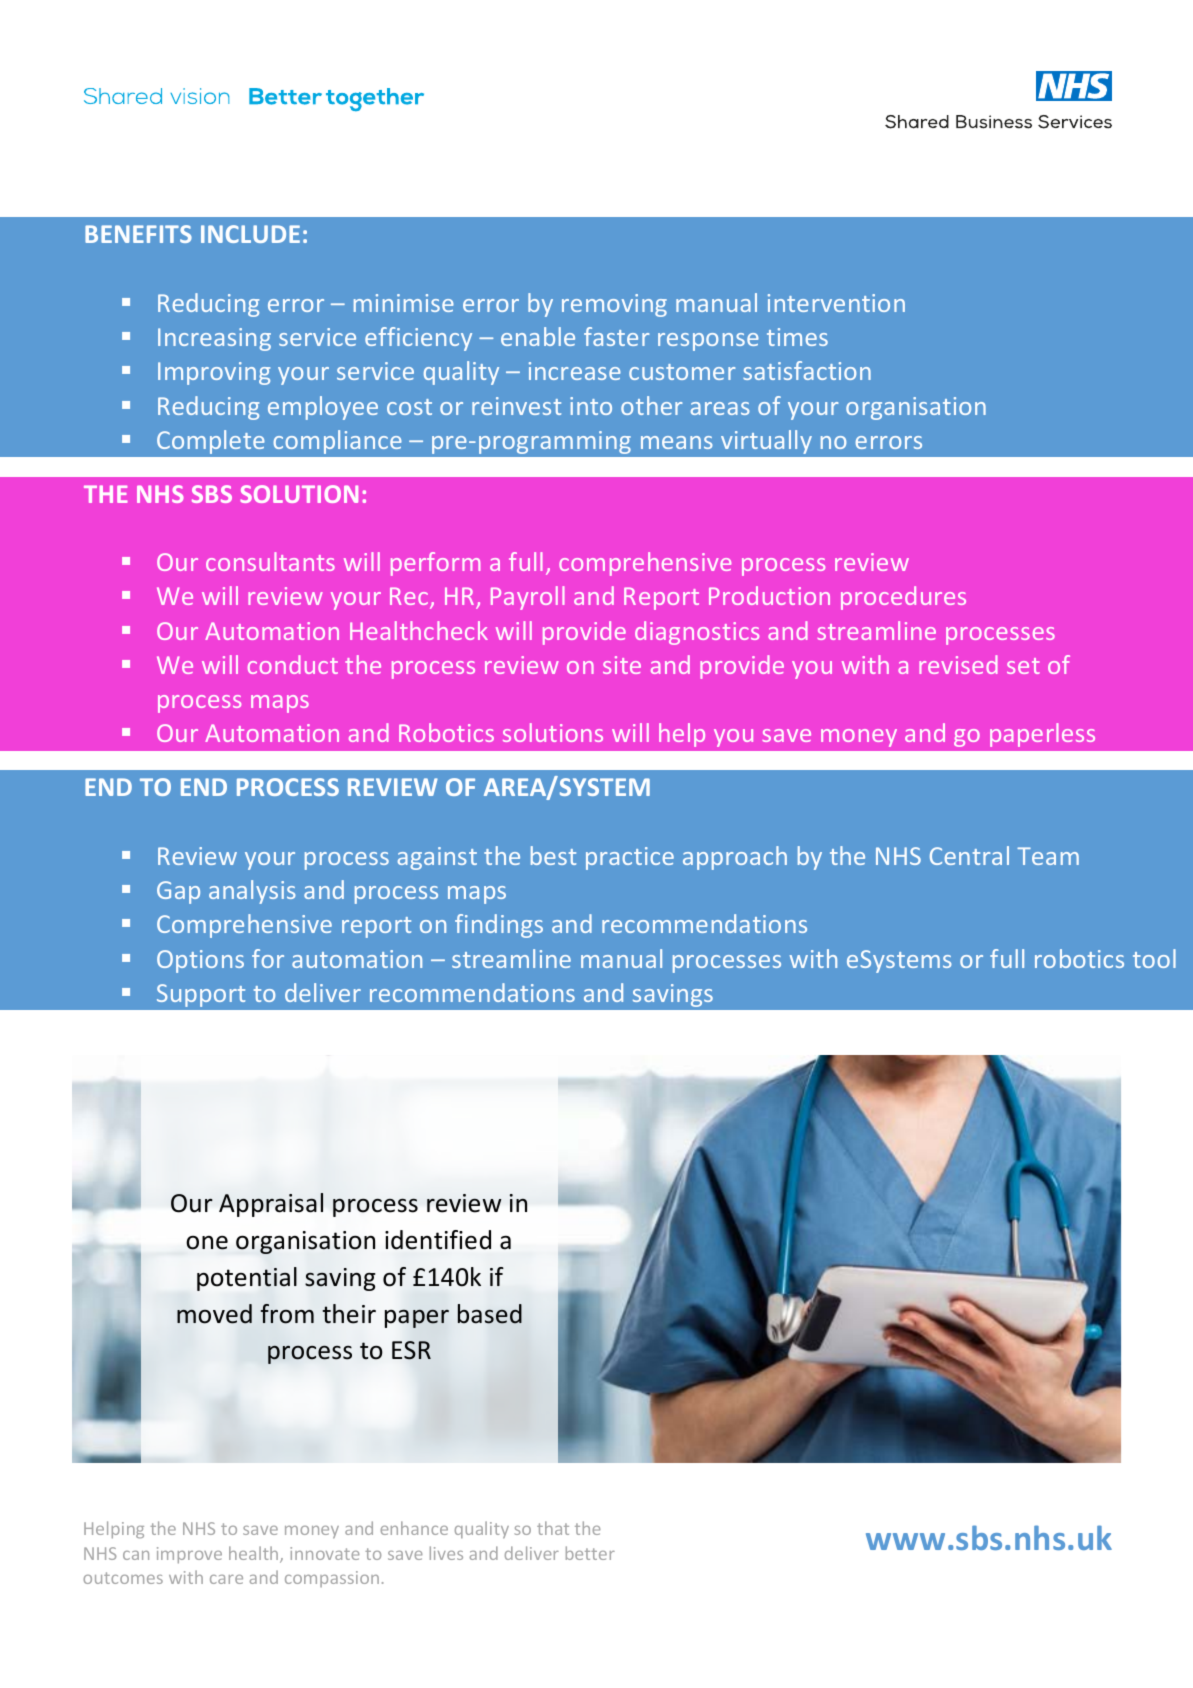 The height and width of the document is (1688, 1193). Describe the element at coordinates (1154, 958) in the document. I see `tool` at that location.
